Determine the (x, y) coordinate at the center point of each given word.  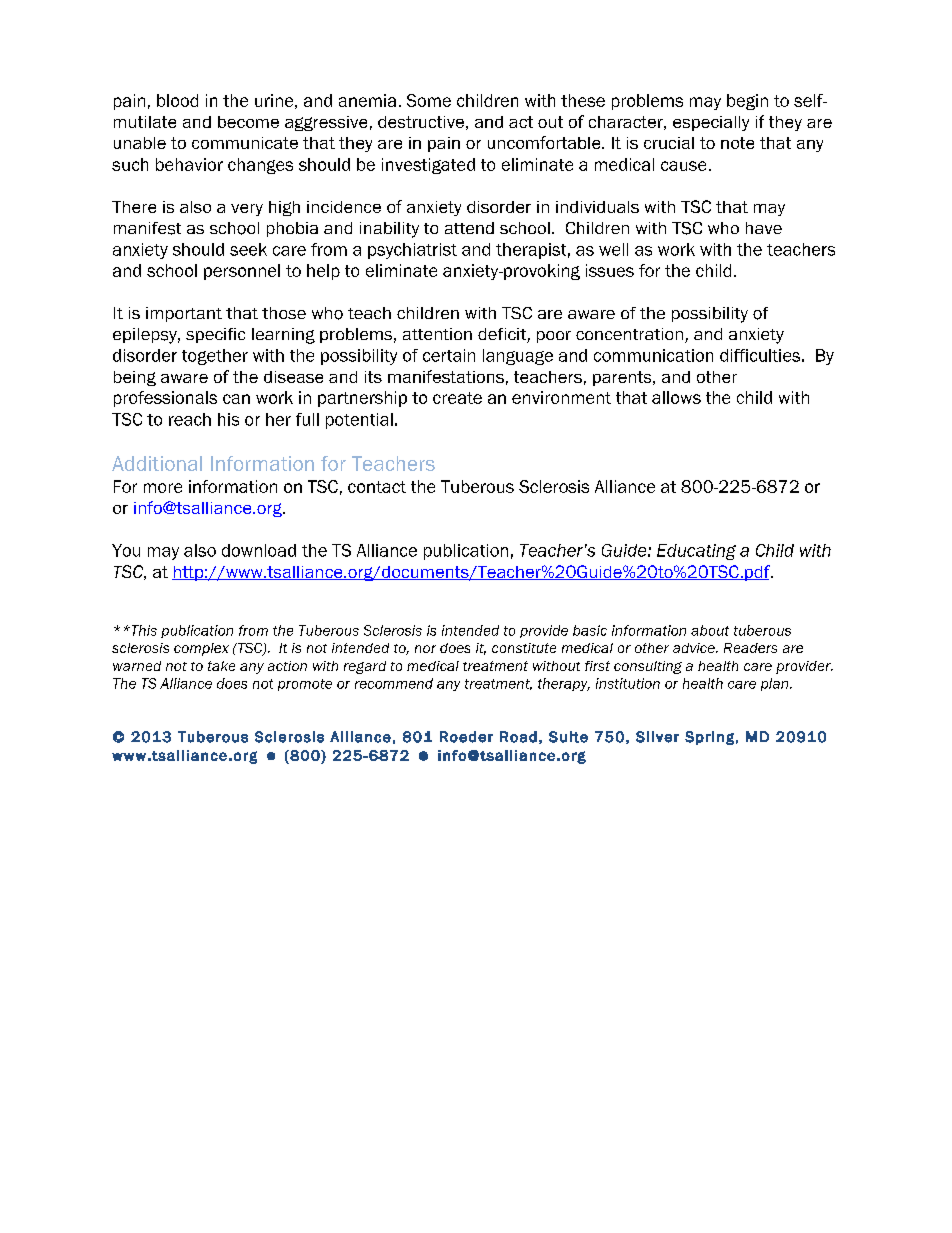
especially (711, 123)
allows (676, 397)
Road (518, 737)
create (457, 398)
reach (190, 419)
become (248, 122)
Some (429, 100)
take (221, 666)
